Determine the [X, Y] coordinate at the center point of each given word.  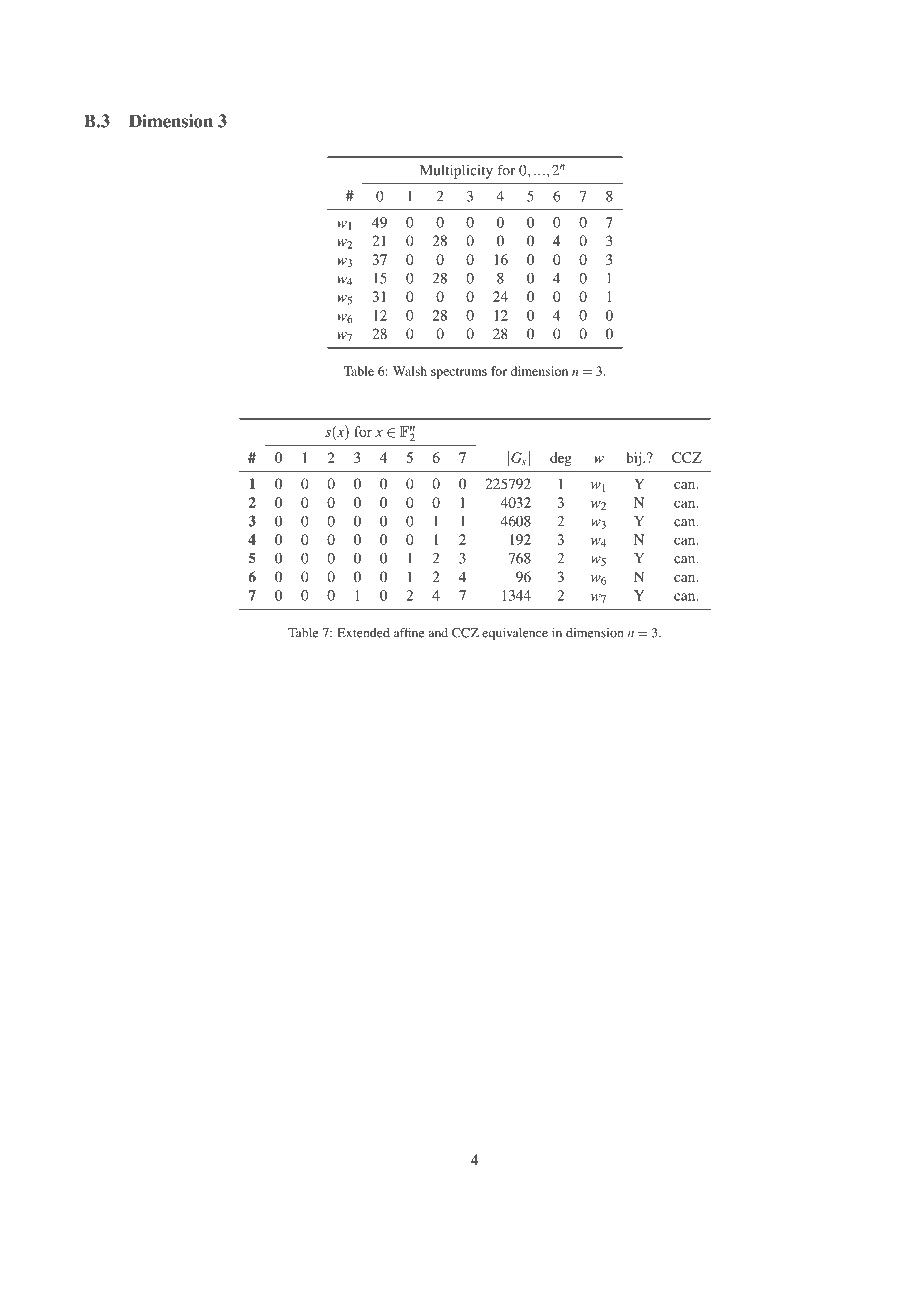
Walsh [410, 371]
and [438, 633]
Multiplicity [456, 171]
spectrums [459, 373]
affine [409, 632]
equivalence [515, 634]
